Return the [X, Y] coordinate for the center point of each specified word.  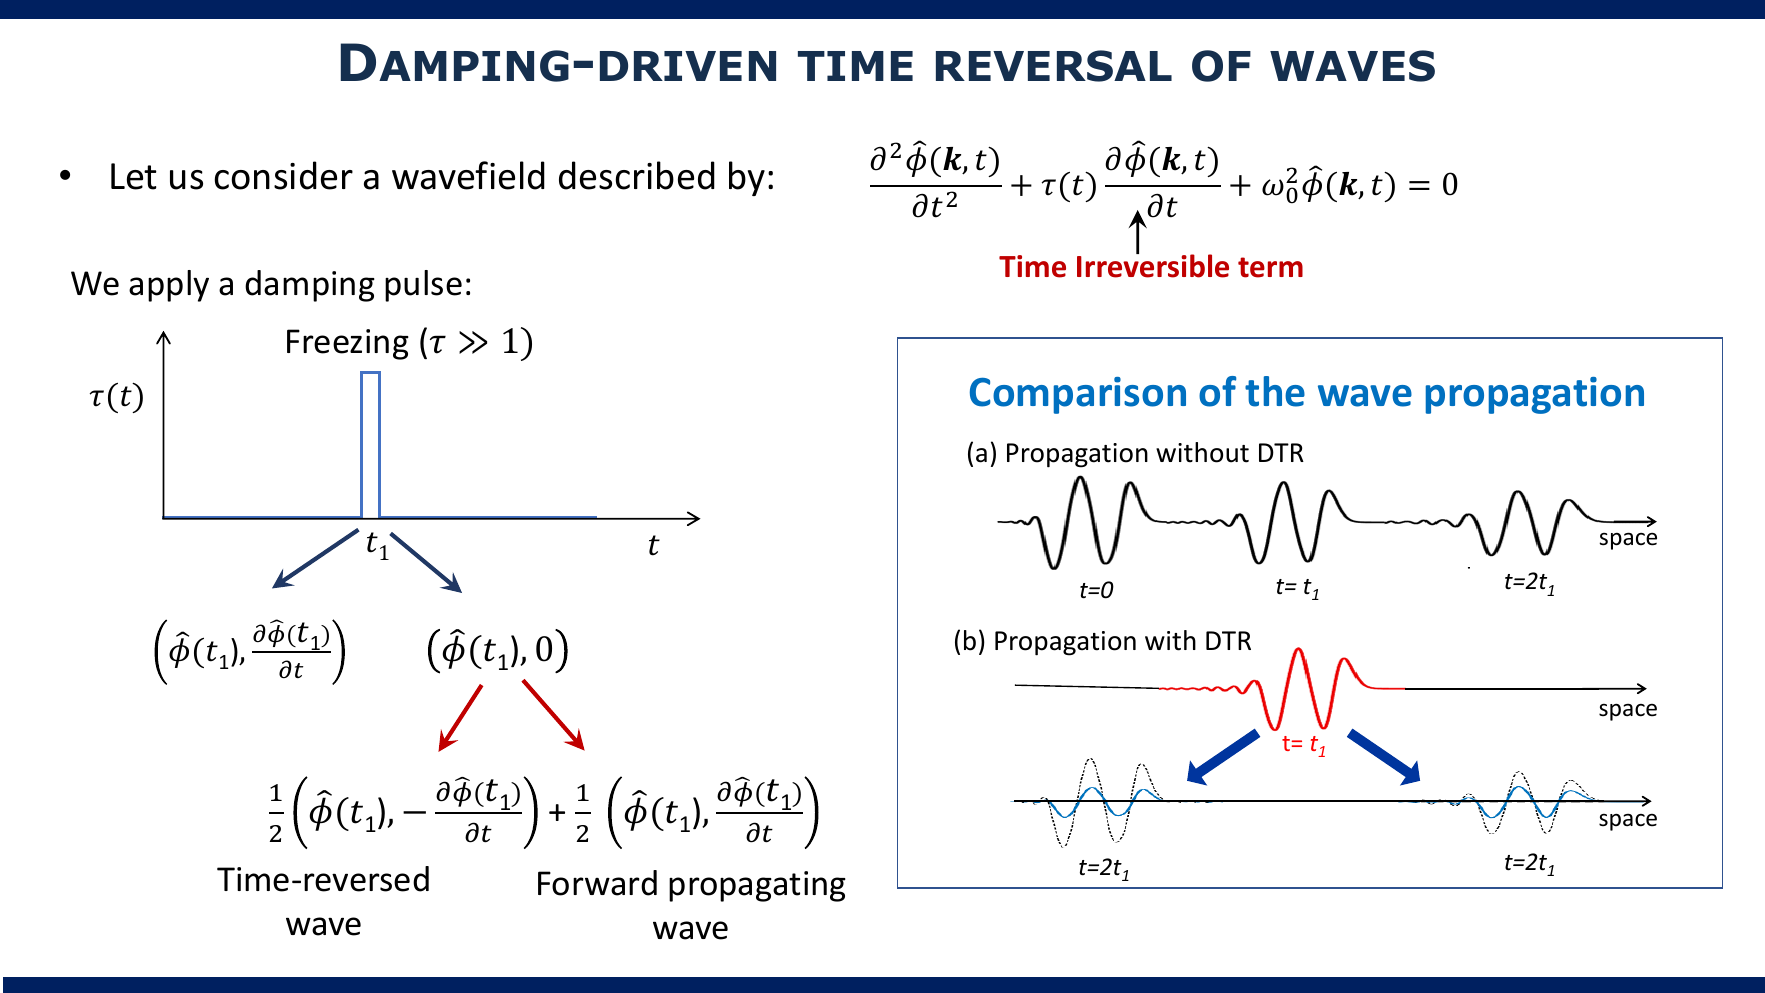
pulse [423, 286]
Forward [597, 883]
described [637, 175]
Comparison [1078, 395]
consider [283, 175]
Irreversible [1153, 265]
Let [134, 176]
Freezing [348, 344]
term [1270, 267]
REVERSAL [1054, 66]
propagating [757, 886]
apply [169, 286]
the [1275, 391]
